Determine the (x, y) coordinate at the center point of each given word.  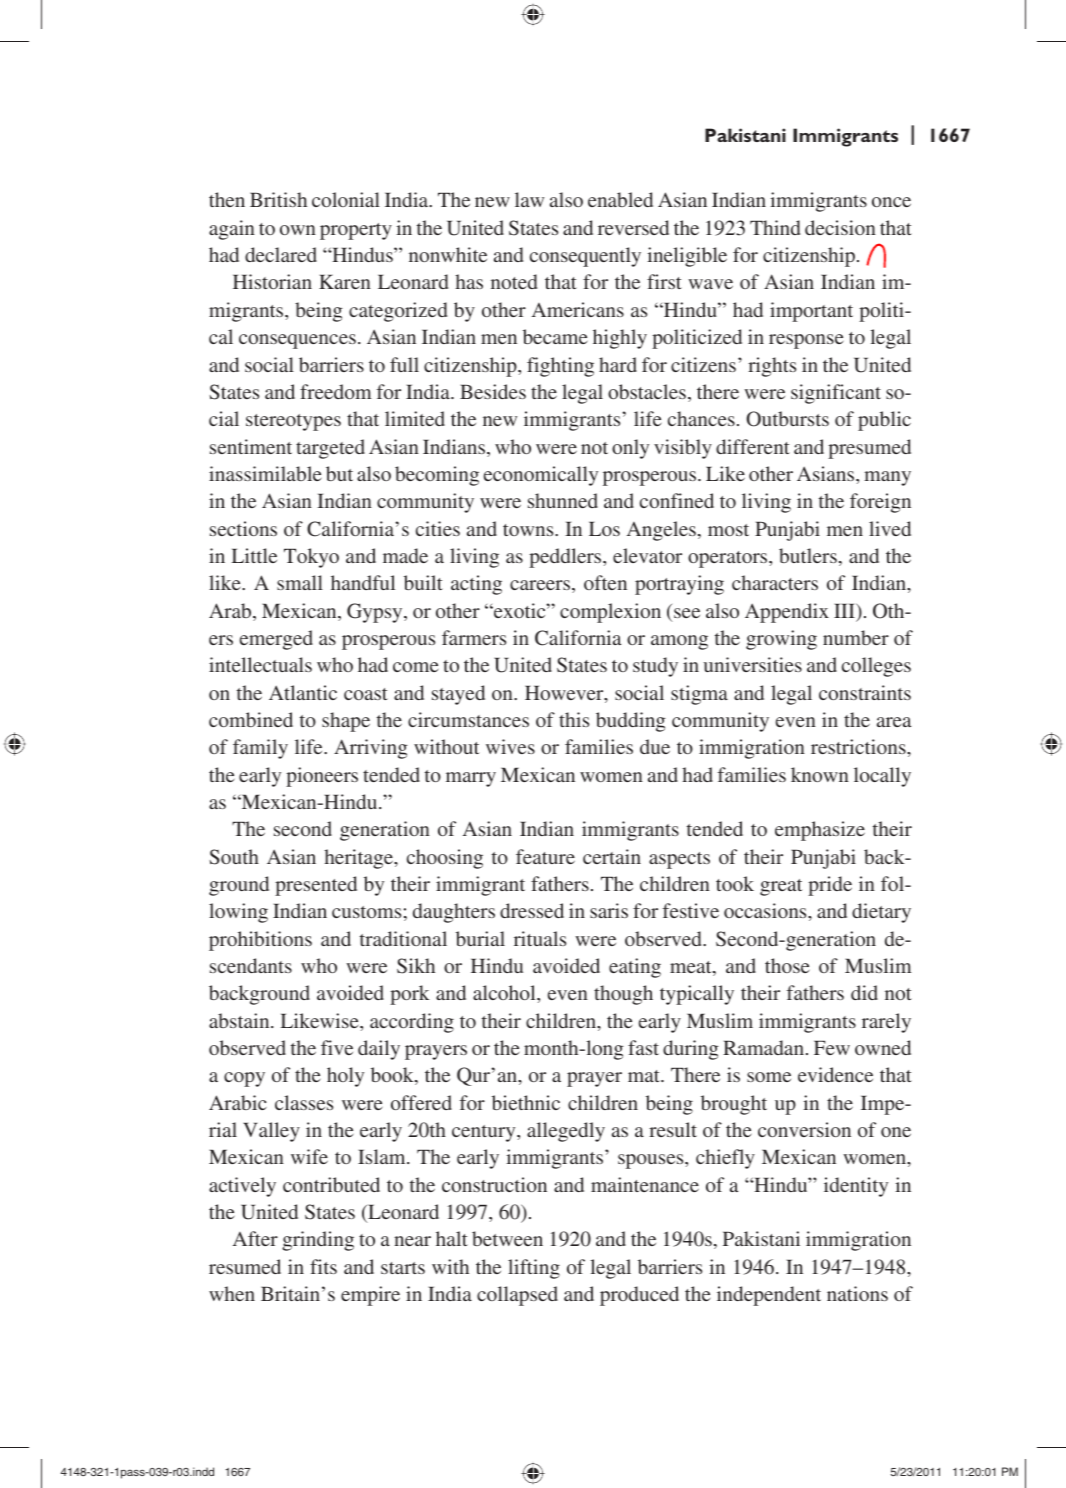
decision (840, 227)
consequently (585, 257)
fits (323, 1266)
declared (281, 254)
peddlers (566, 558)
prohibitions (260, 941)
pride (830, 886)
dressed (532, 910)
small (300, 582)
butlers (808, 555)
